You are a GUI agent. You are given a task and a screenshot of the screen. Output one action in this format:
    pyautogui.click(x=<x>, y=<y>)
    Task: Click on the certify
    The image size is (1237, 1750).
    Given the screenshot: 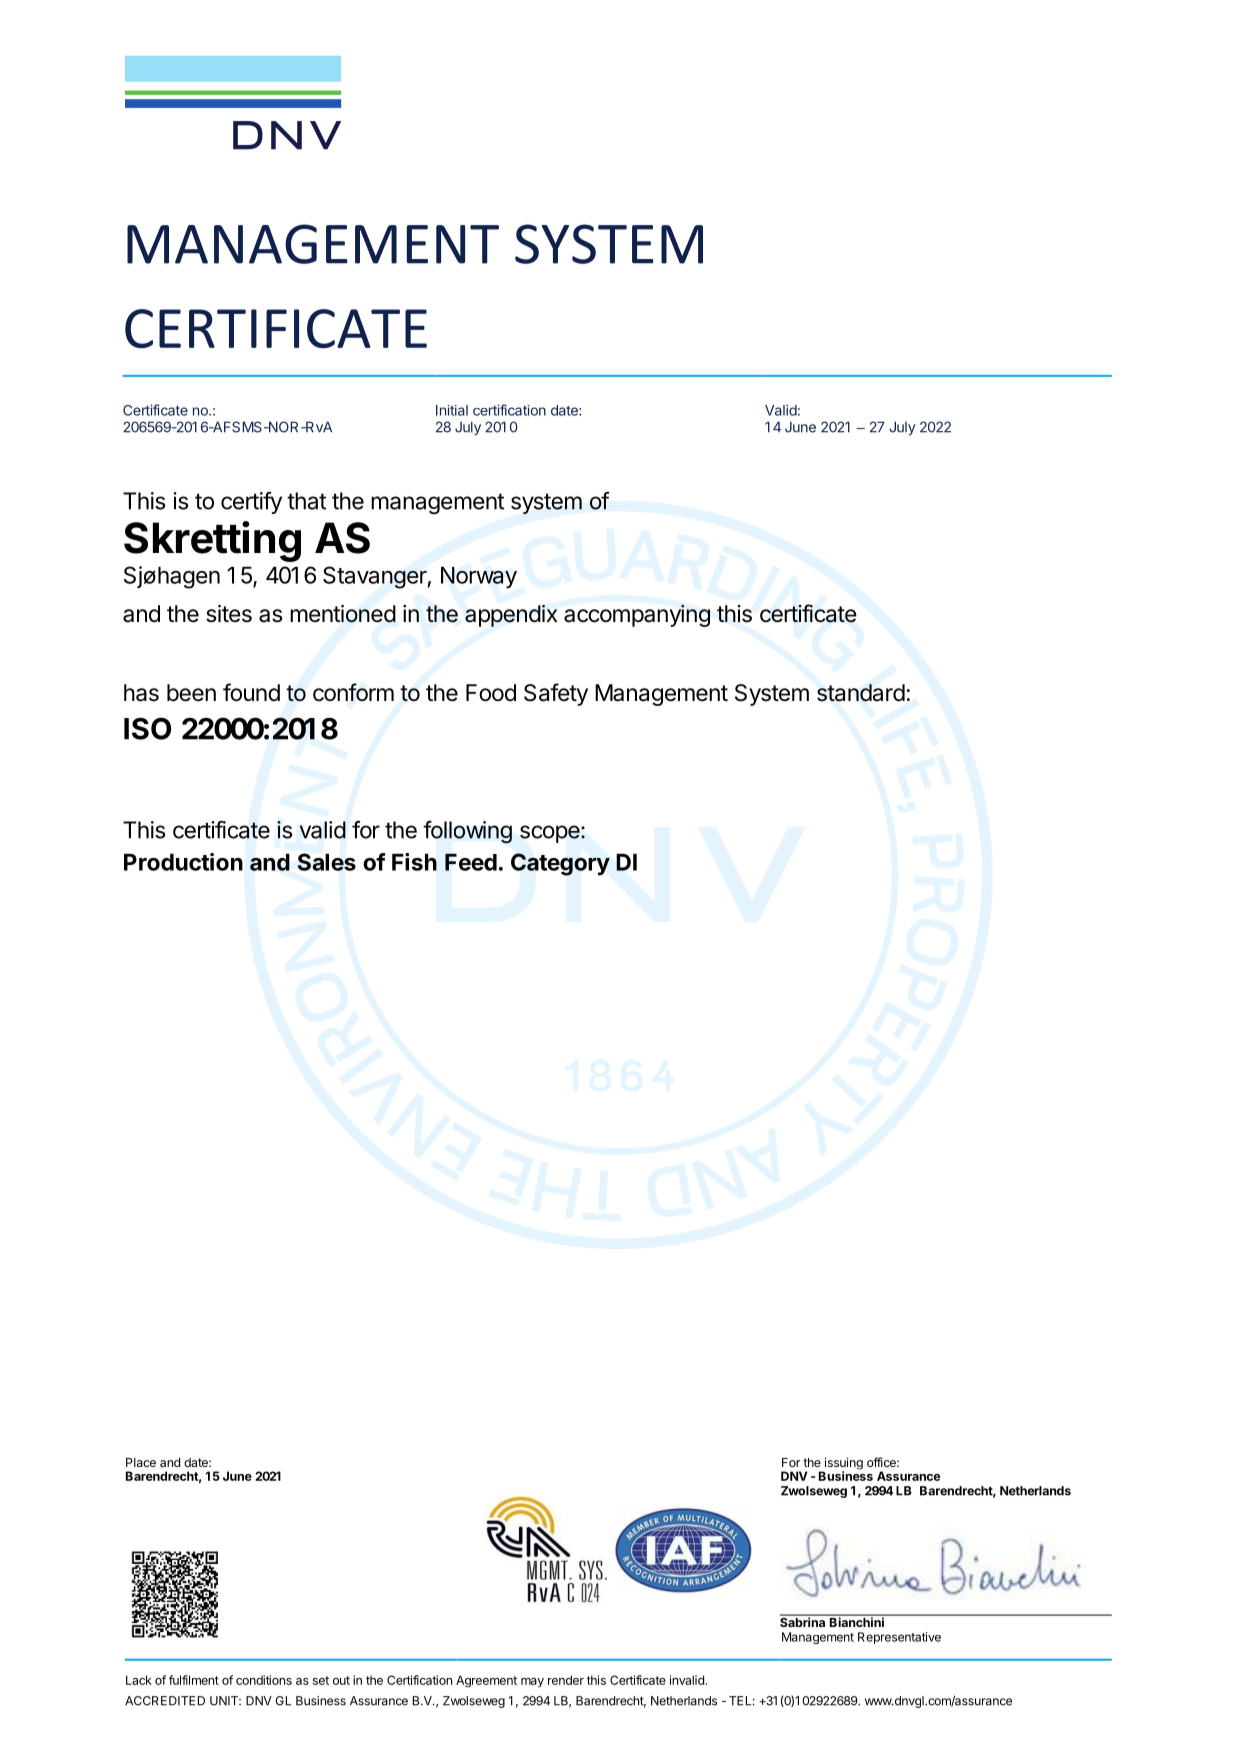 What is the action you would take?
    pyautogui.click(x=251, y=503)
